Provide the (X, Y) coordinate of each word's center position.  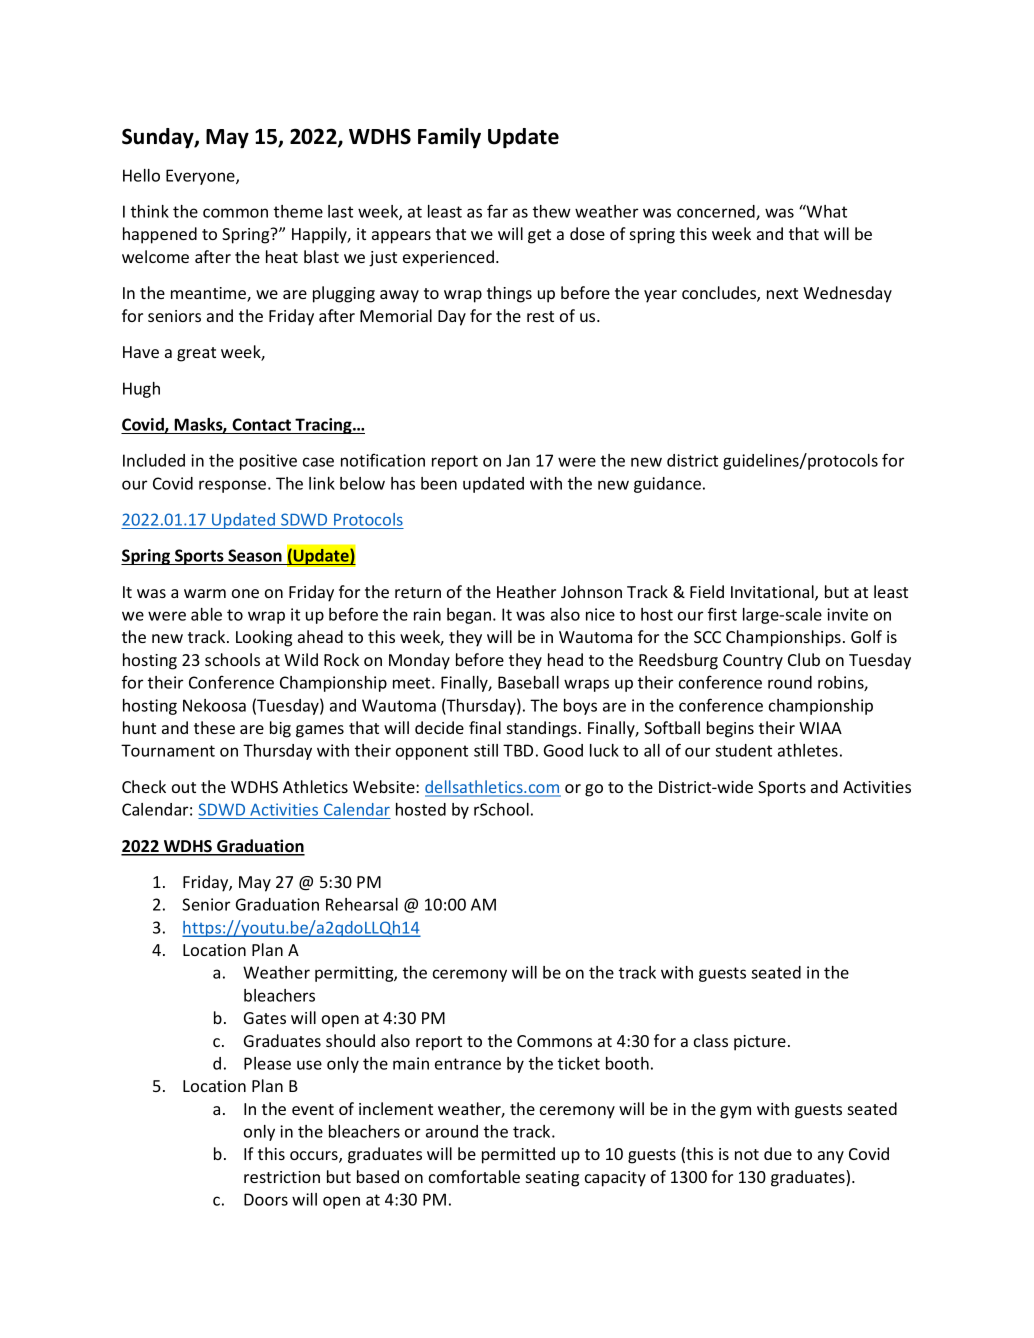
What (826, 211)
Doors (266, 1199)
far (497, 211)
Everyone (201, 177)
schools (232, 659)
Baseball (528, 682)
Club (804, 659)
